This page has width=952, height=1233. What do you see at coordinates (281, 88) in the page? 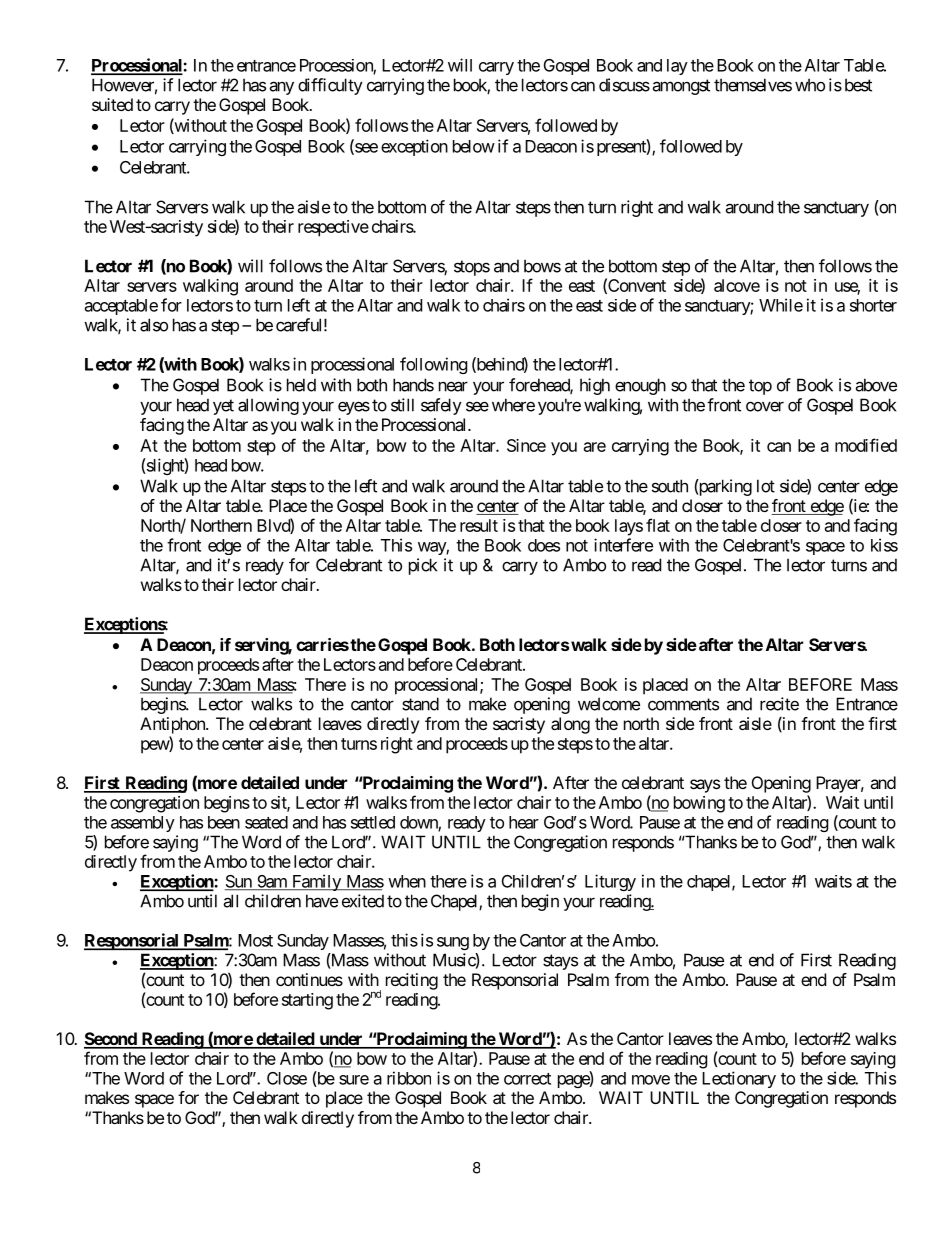
I see `any` at bounding box center [281, 88].
